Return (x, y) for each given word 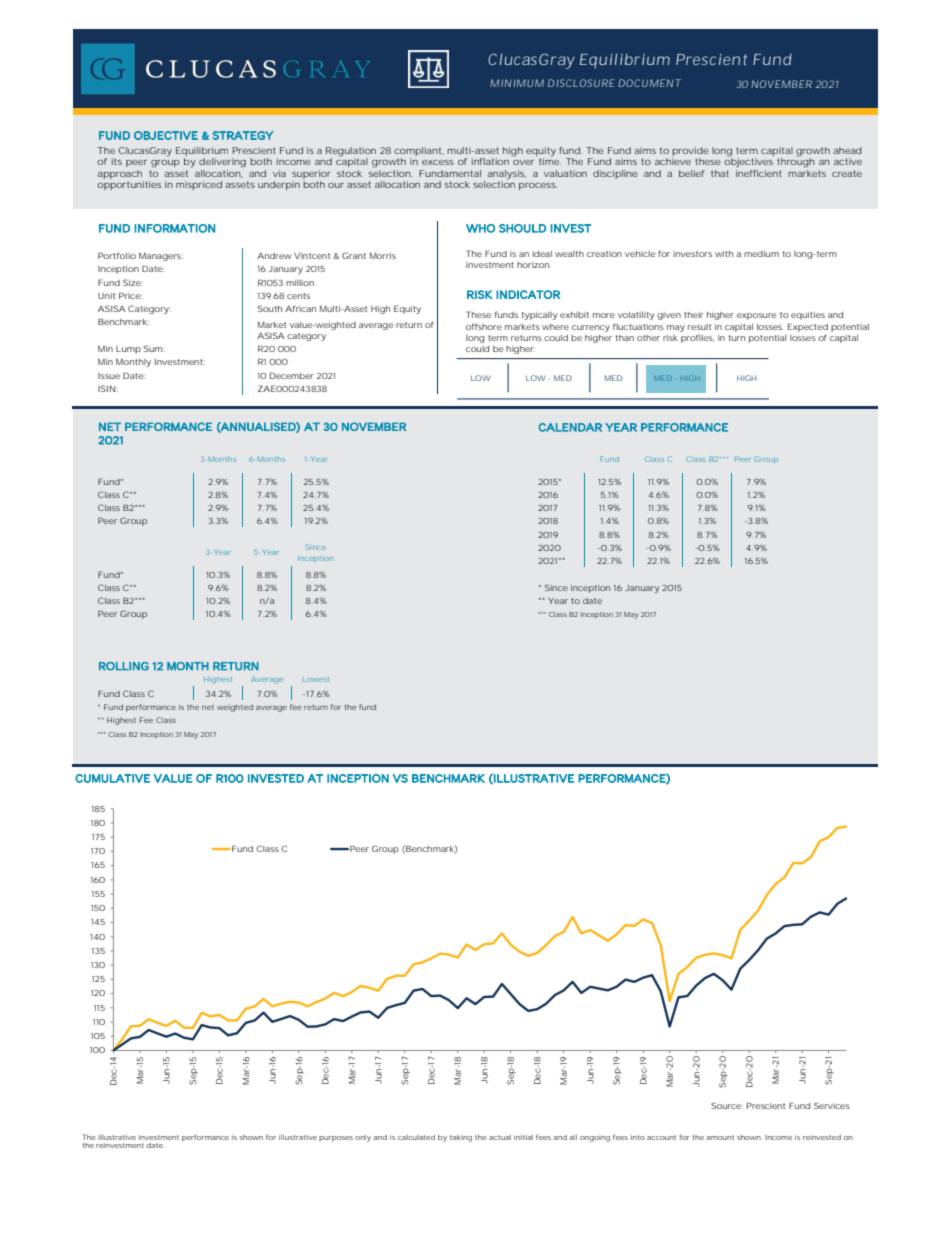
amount (720, 1137)
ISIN (106, 388)
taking (461, 1138)
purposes (336, 1139)
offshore (484, 326)
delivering (222, 163)
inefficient (758, 173)
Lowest (316, 679)
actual (500, 1137)
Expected (808, 327)
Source (726, 1105)
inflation (490, 161)
